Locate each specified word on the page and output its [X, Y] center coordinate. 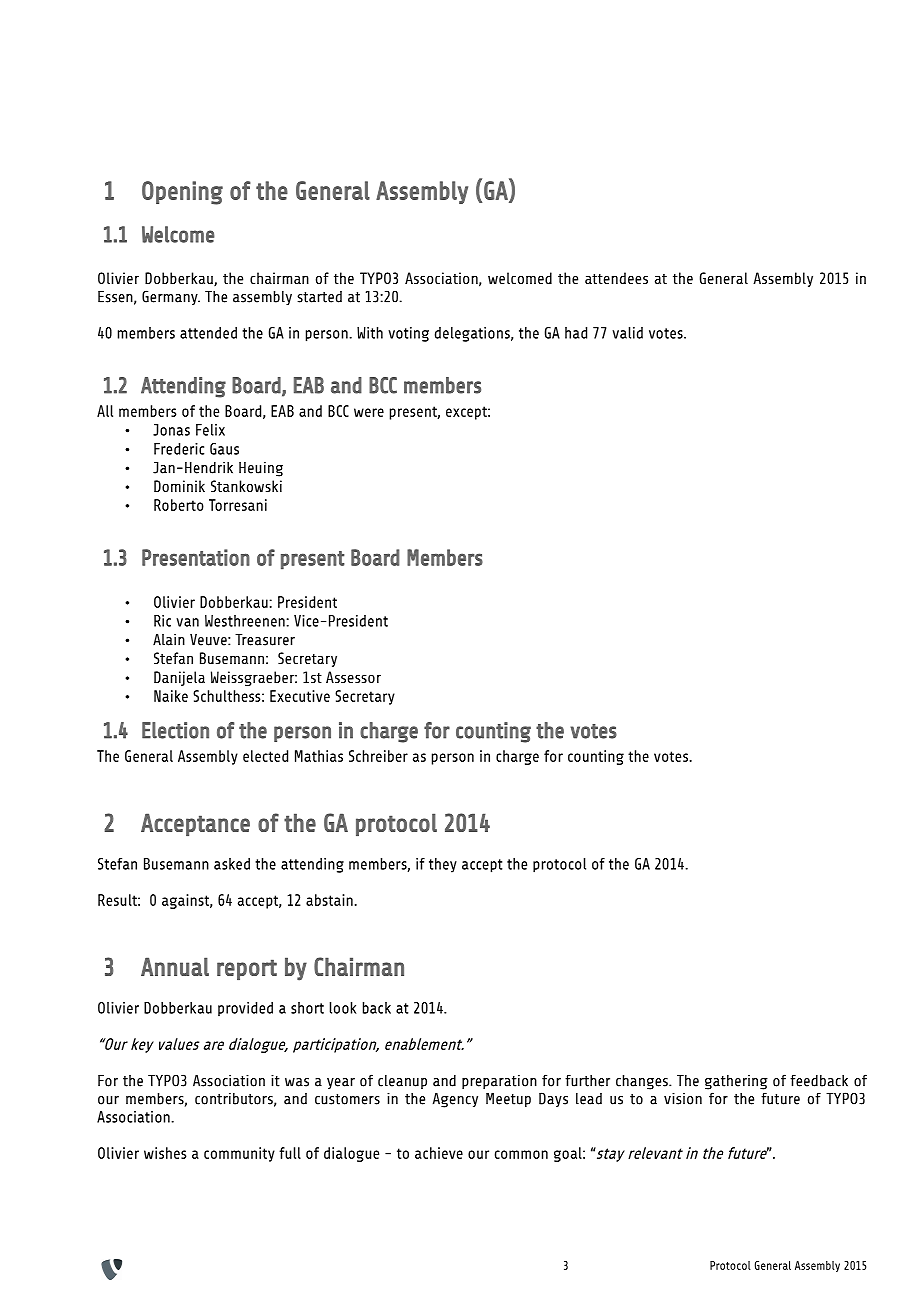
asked [232, 864]
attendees [616, 278]
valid [627, 333]
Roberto [179, 505]
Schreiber [378, 756]
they [443, 865]
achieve [439, 1153]
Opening [182, 193]
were [369, 412]
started [319, 297]
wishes [165, 1153]
